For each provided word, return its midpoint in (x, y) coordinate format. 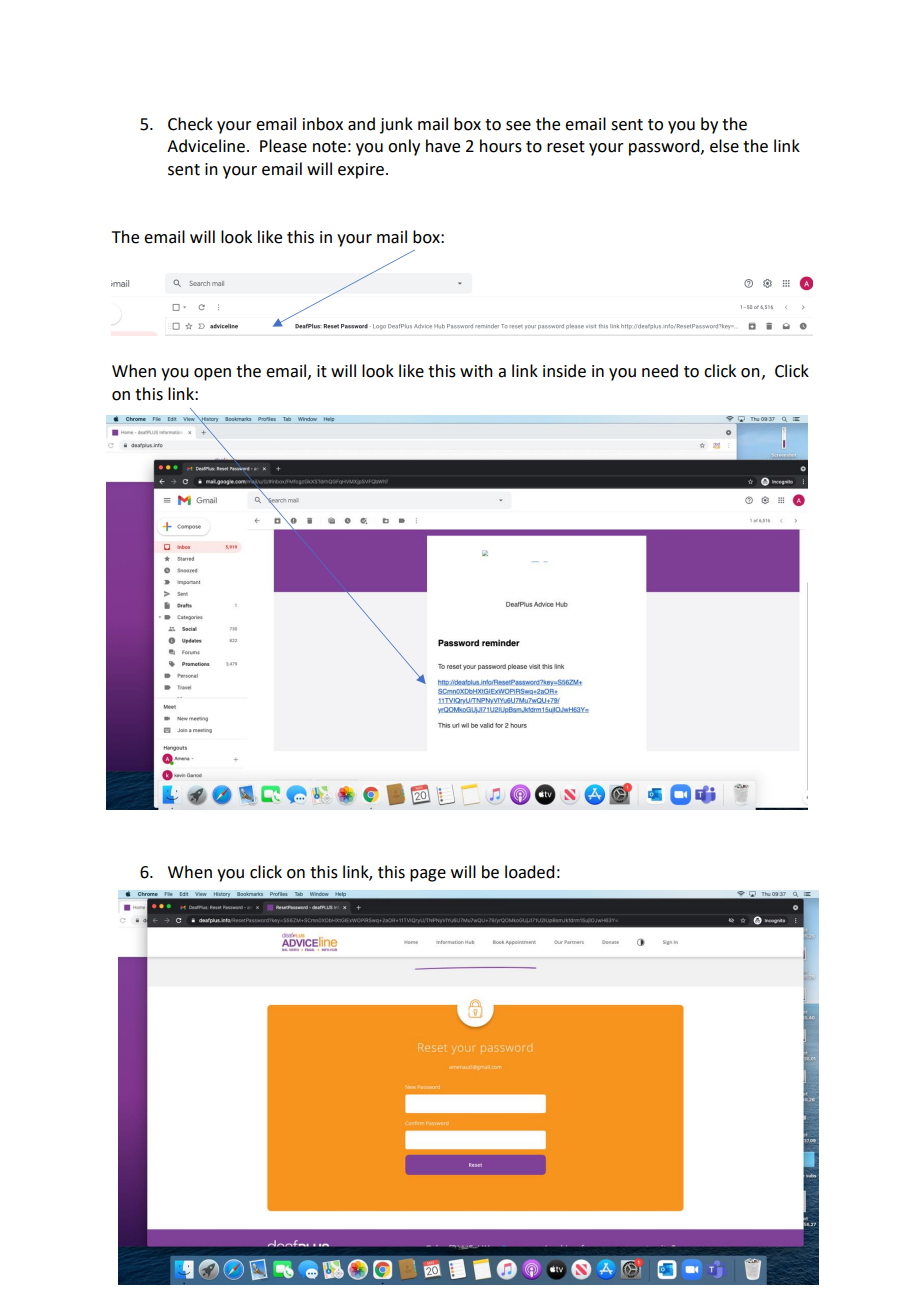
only (404, 147)
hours (501, 146)
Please (283, 146)
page (428, 875)
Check (190, 124)
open (212, 374)
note (329, 147)
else (724, 146)
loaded (529, 872)
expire (361, 171)
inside (564, 371)
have (443, 146)
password (665, 147)
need (660, 371)
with (476, 371)
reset (566, 147)
